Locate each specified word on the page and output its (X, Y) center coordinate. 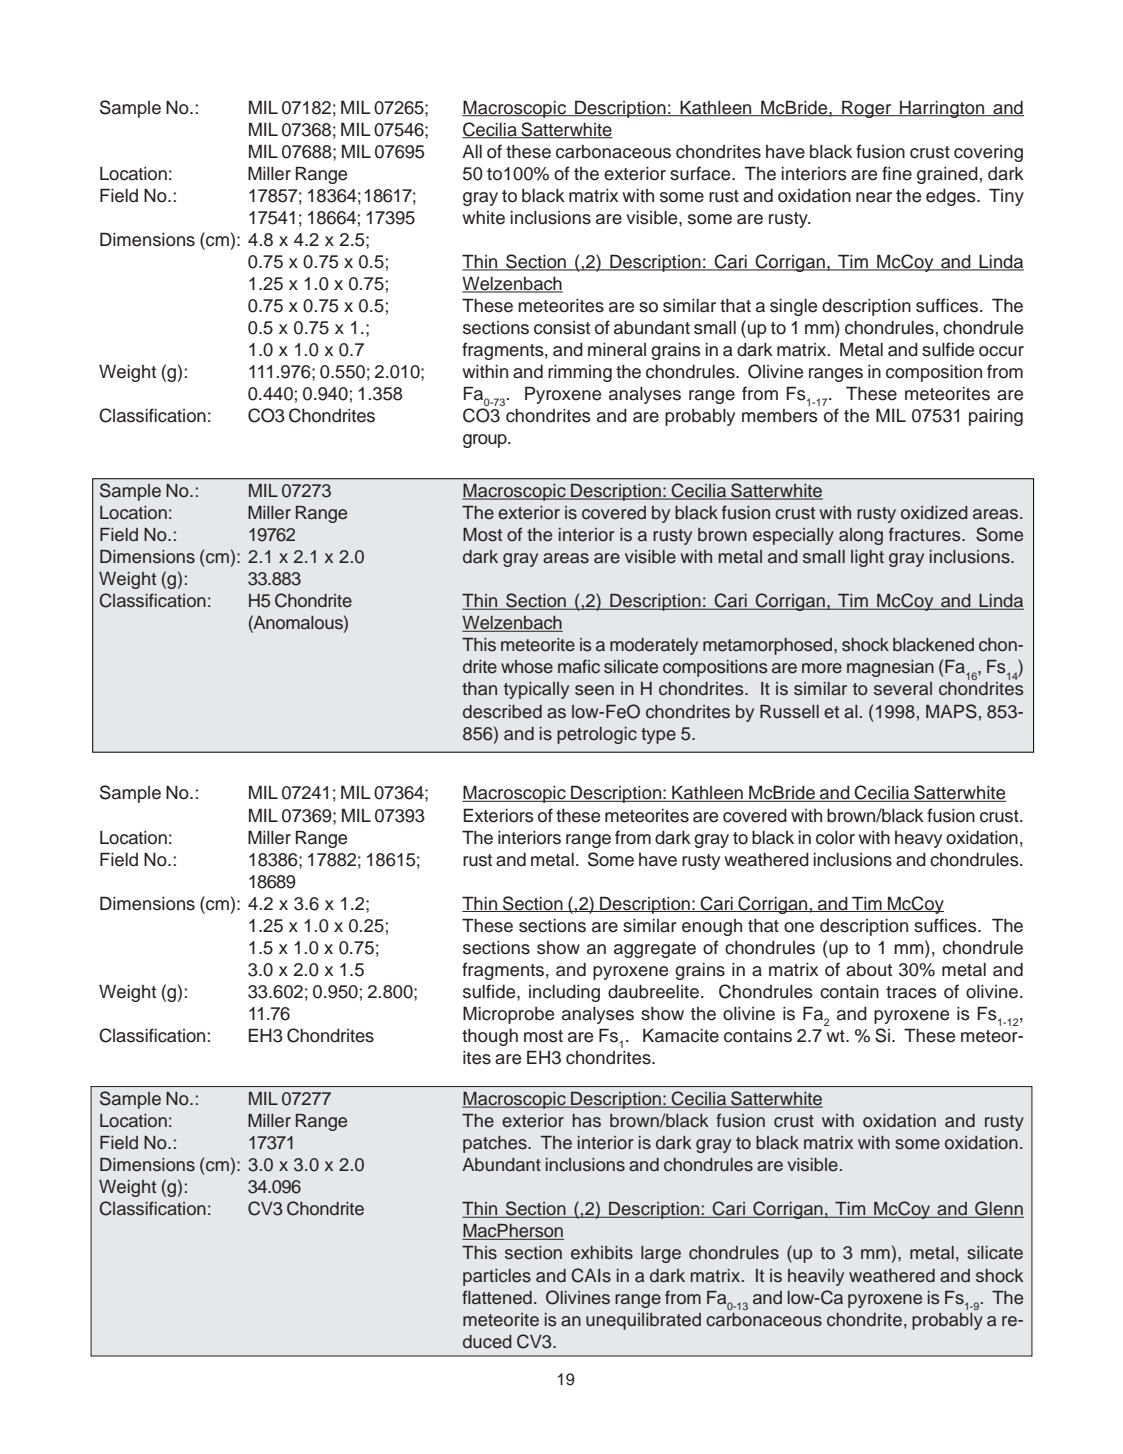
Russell (789, 712)
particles (497, 1277)
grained (947, 175)
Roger (867, 109)
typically (536, 690)
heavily (816, 1277)
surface (701, 173)
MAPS (951, 711)
